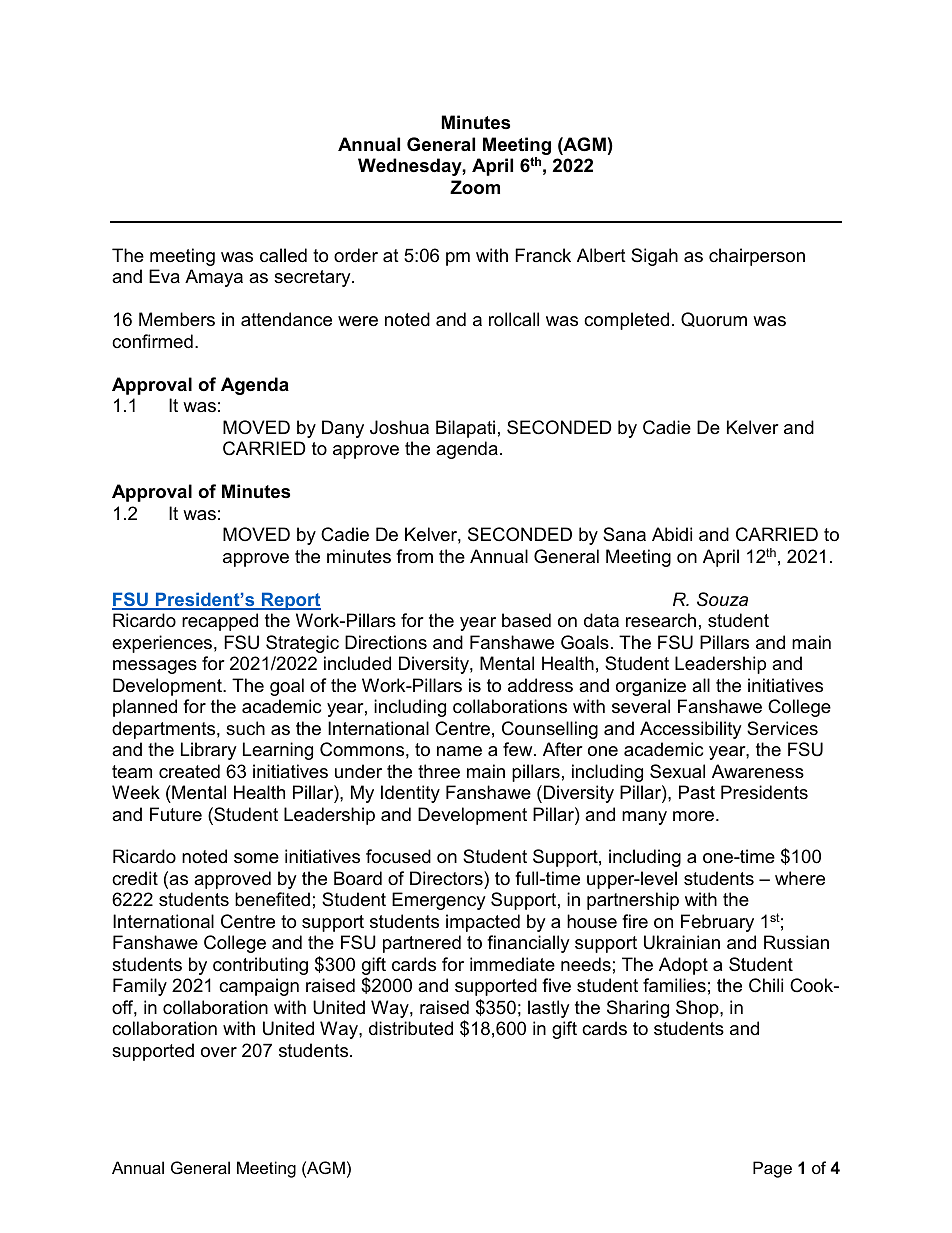  I want to click on Sana, so click(624, 534).
